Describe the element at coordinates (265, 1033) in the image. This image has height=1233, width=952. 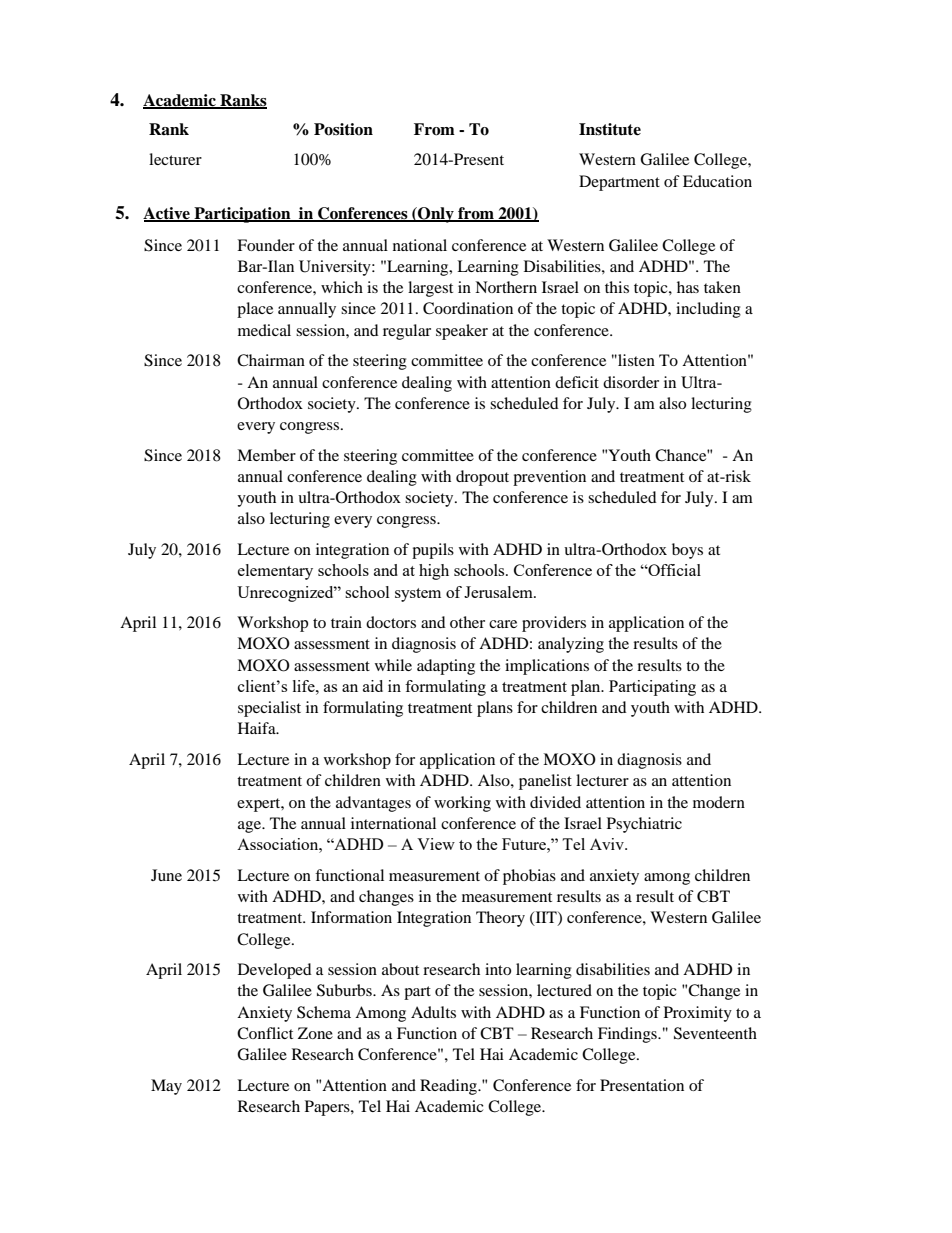
I see `Conflict` at that location.
